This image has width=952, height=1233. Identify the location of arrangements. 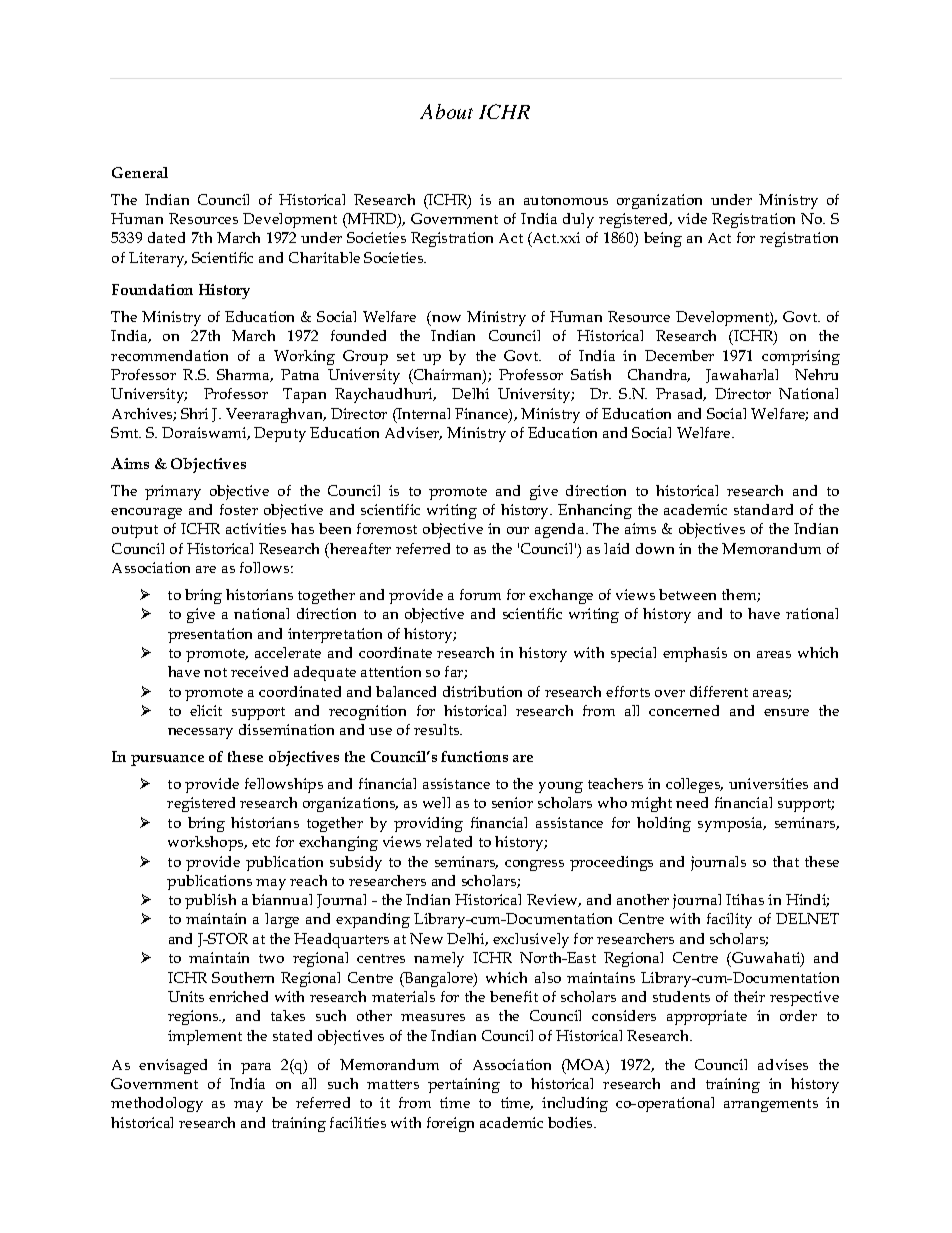
(771, 1105).
